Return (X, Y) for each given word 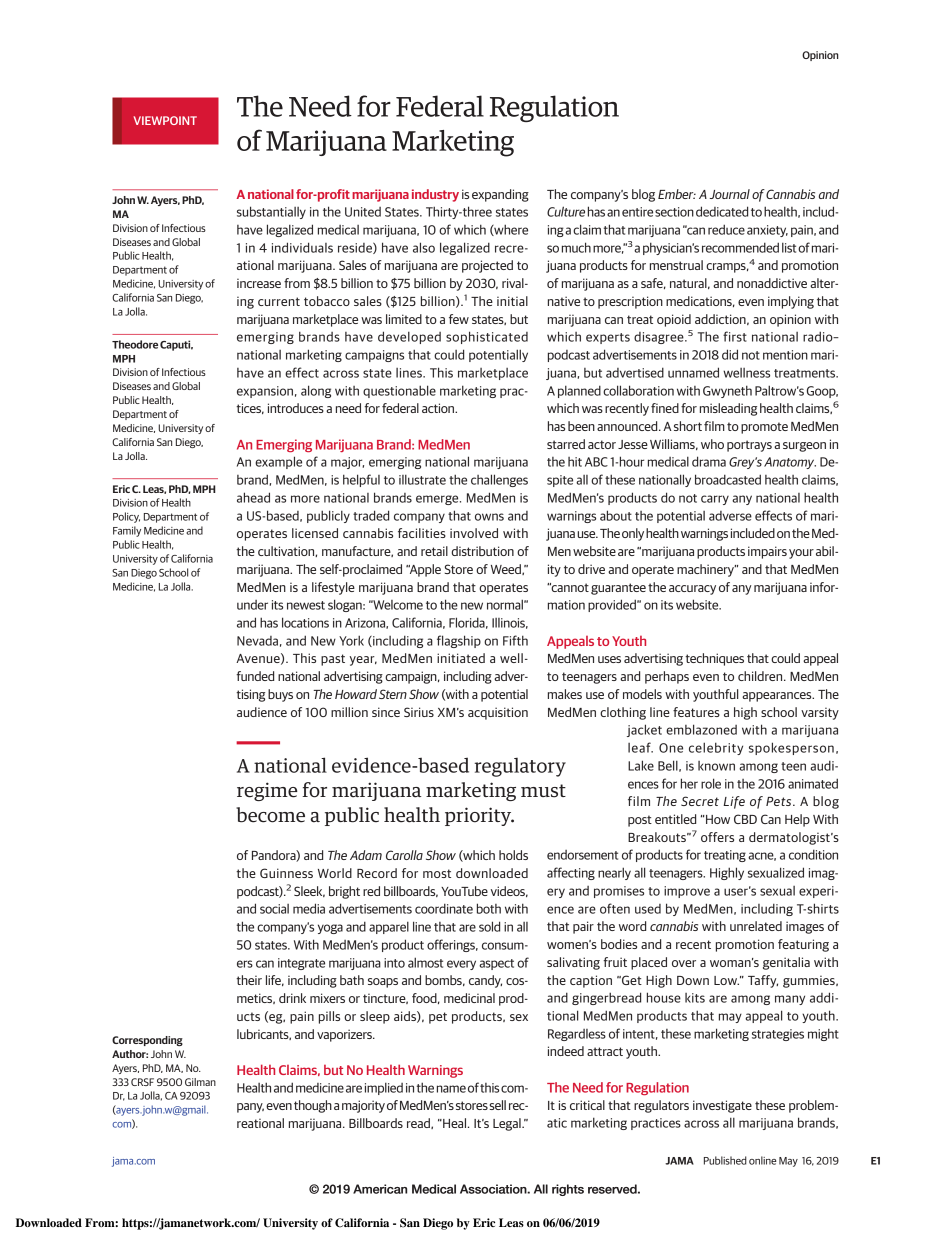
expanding (500, 195)
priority (479, 816)
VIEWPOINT (165, 120)
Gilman (200, 1082)
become (270, 815)
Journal (730, 194)
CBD (745, 819)
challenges (499, 480)
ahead (253, 497)
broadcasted (728, 479)
